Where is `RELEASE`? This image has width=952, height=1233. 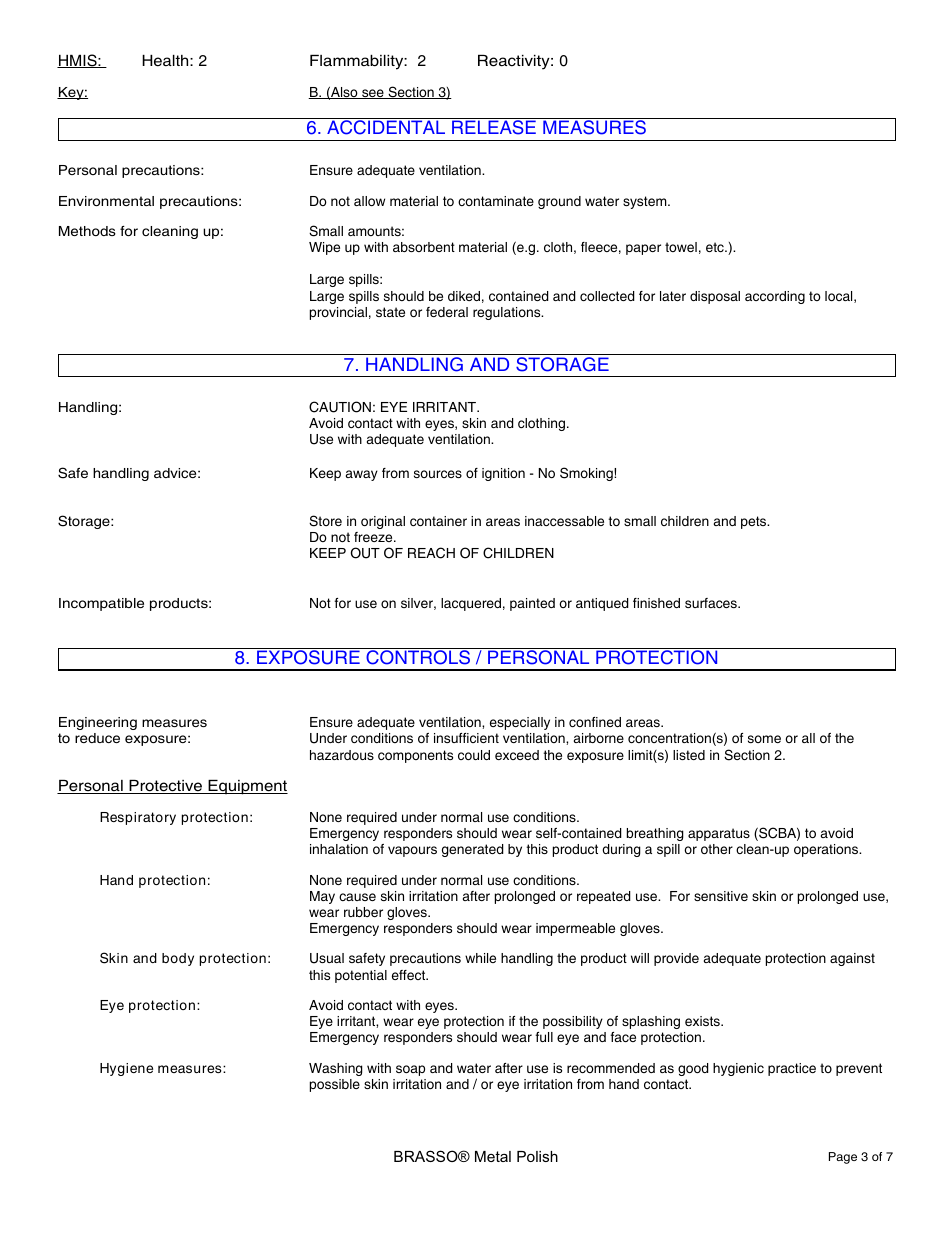
RELEASE is located at coordinates (494, 127).
